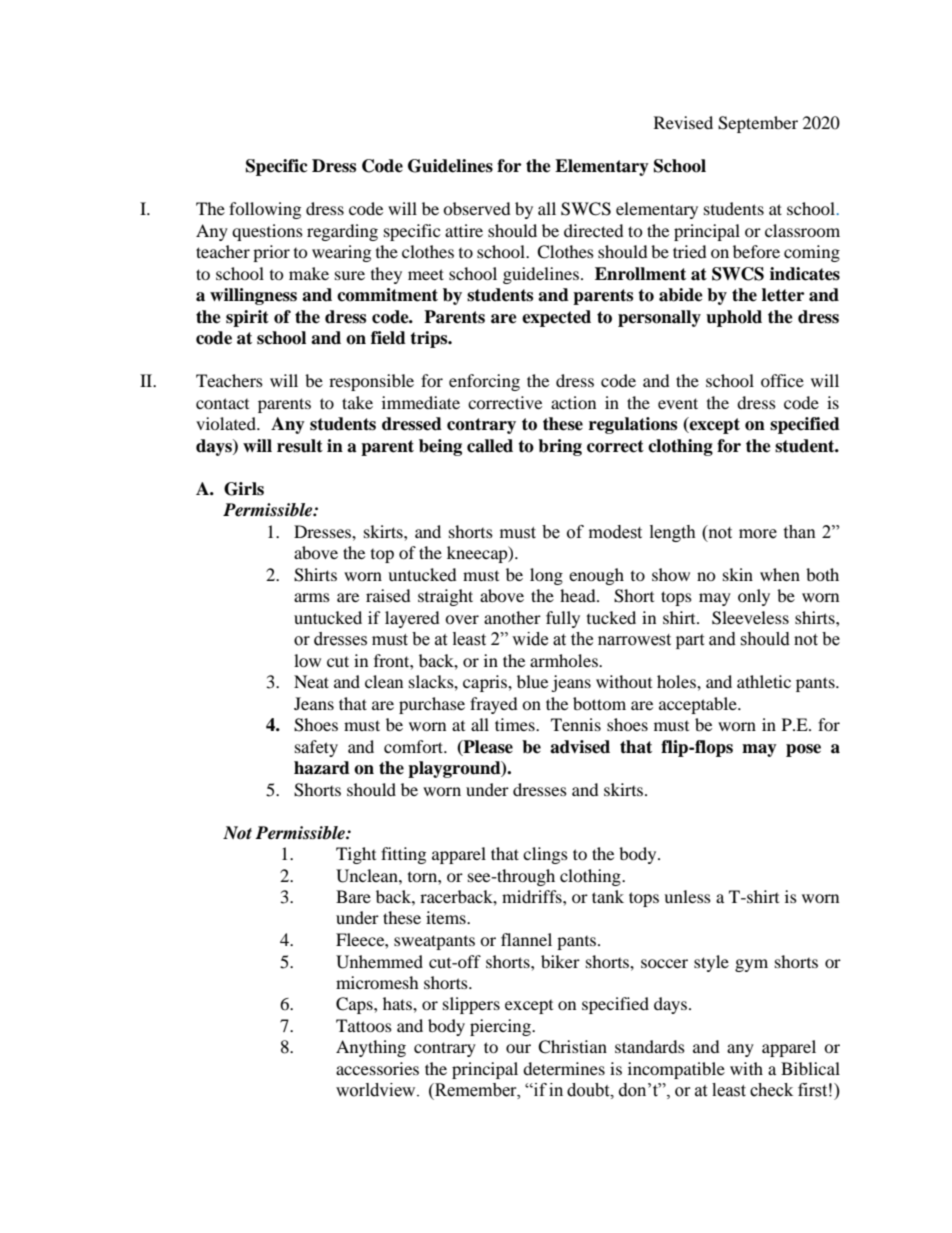  Describe the element at coordinates (758, 124) in the screenshot. I see `September` at that location.
